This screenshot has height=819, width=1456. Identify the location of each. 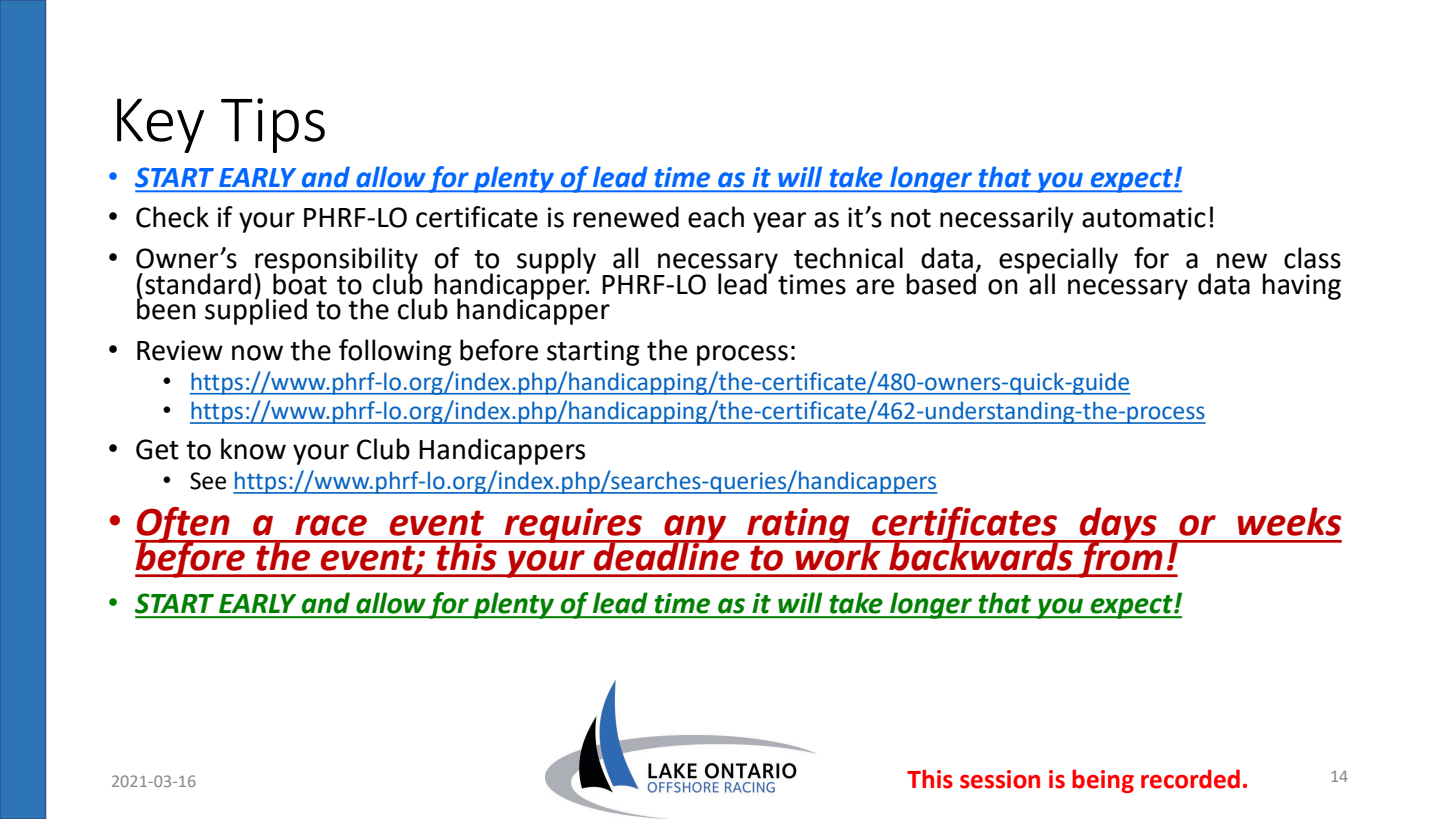
(716, 217).
